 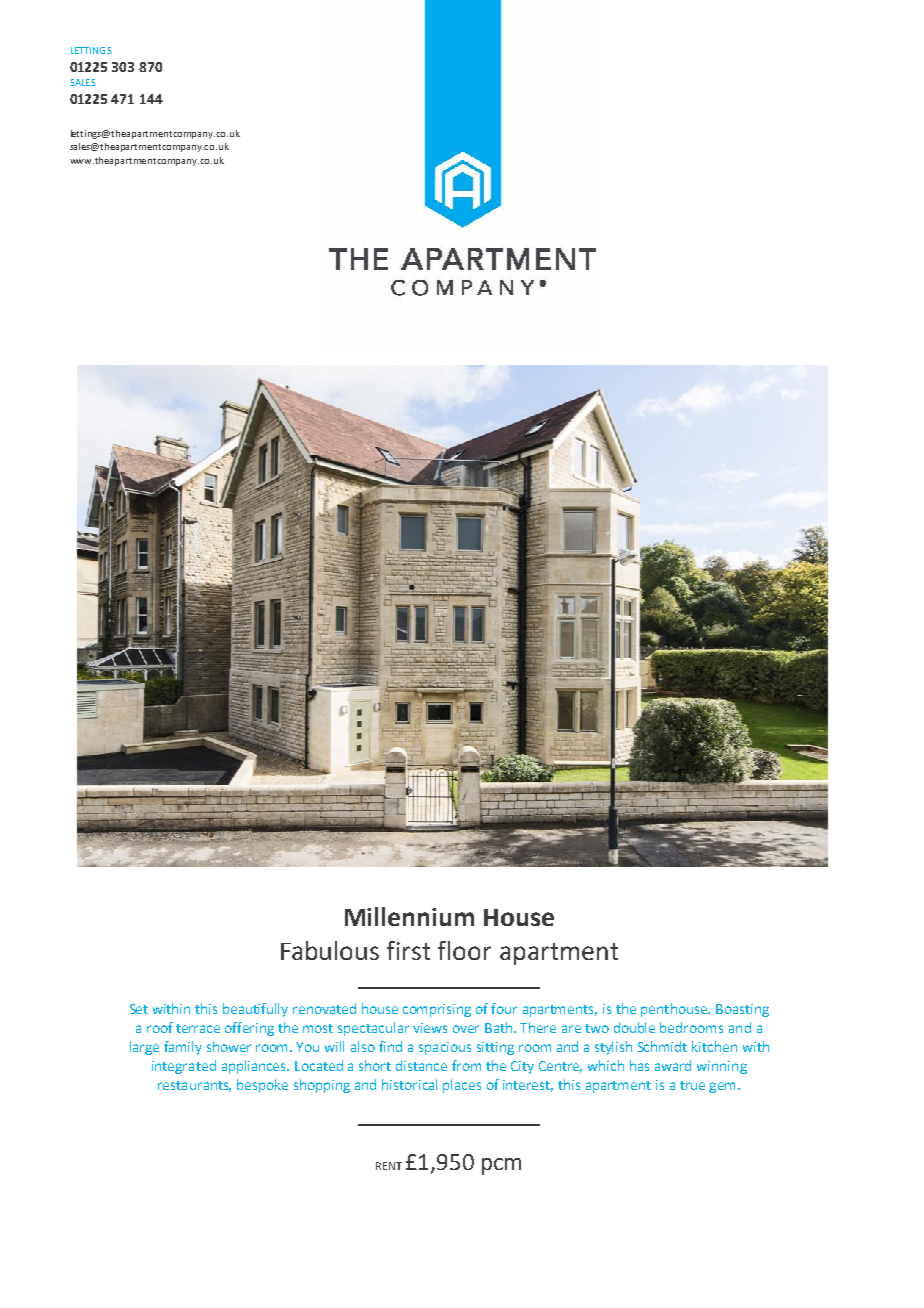 I want to click on gem, so click(x=722, y=1087).
